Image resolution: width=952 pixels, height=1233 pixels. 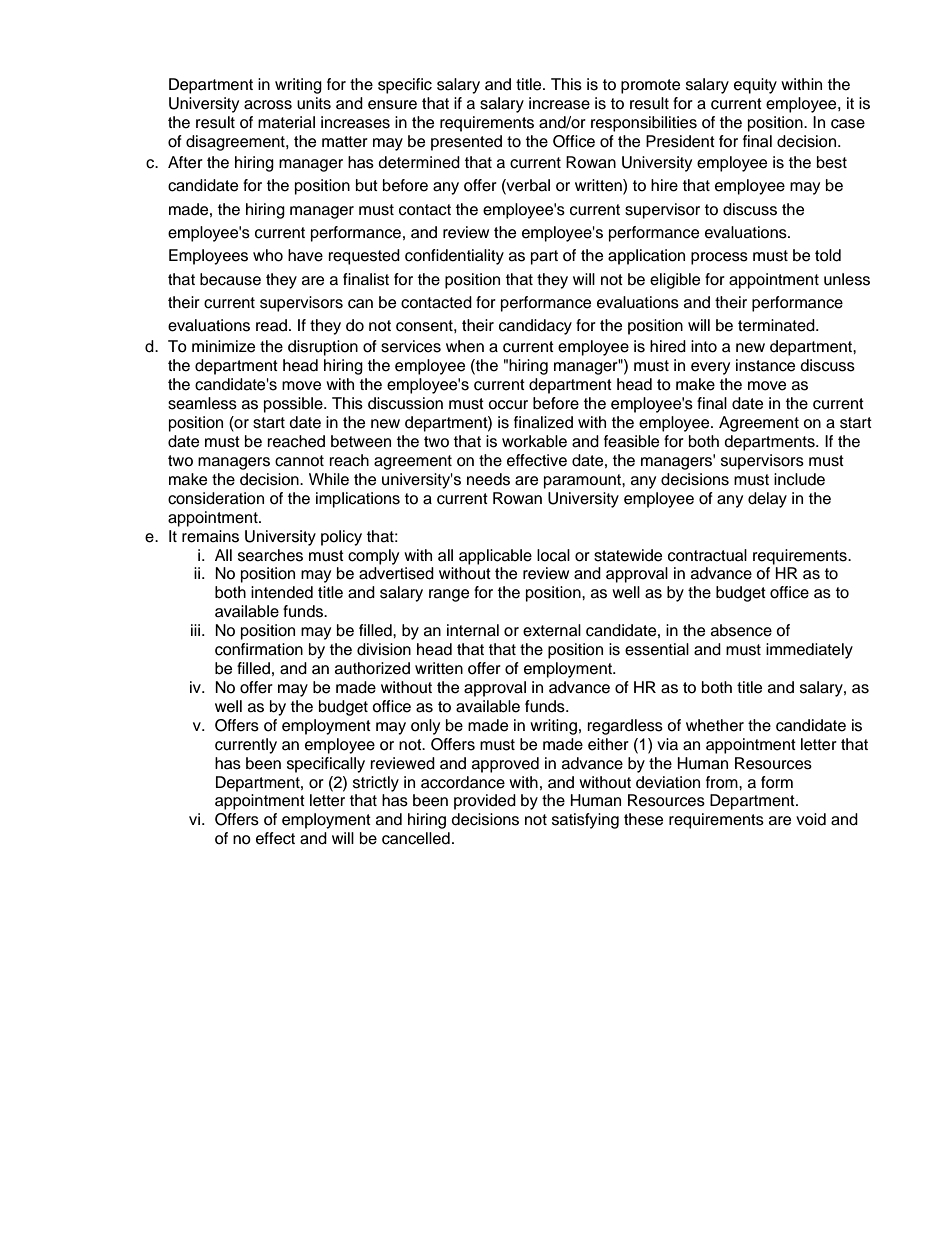 I want to click on cannot, so click(x=299, y=461).
